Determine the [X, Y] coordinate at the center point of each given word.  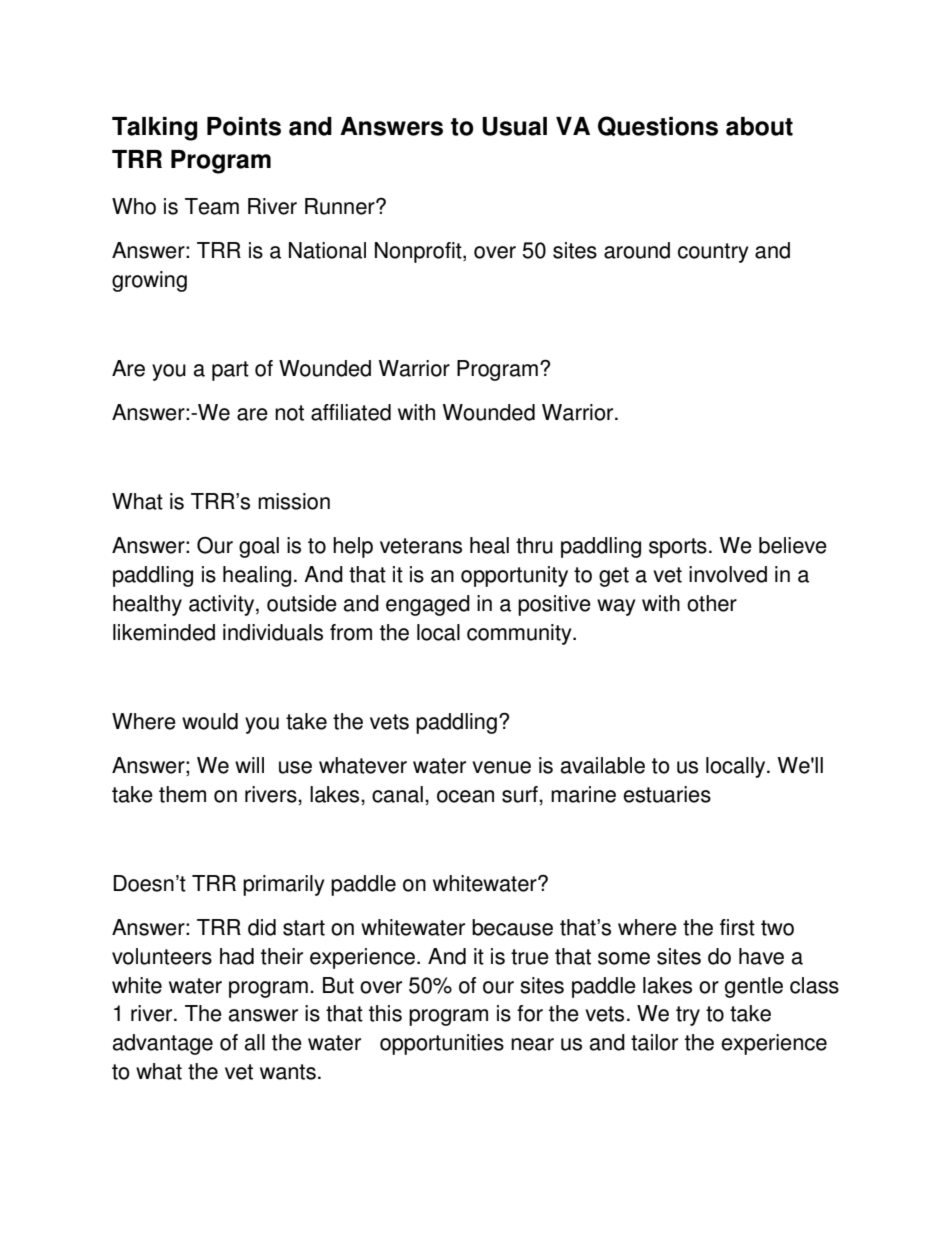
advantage [163, 1044]
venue [501, 767]
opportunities [442, 1044]
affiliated [351, 412]
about [759, 126]
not [289, 413]
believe [793, 545]
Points [244, 126]
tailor [654, 1042]
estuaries [667, 794]
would [210, 721]
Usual [514, 126]
